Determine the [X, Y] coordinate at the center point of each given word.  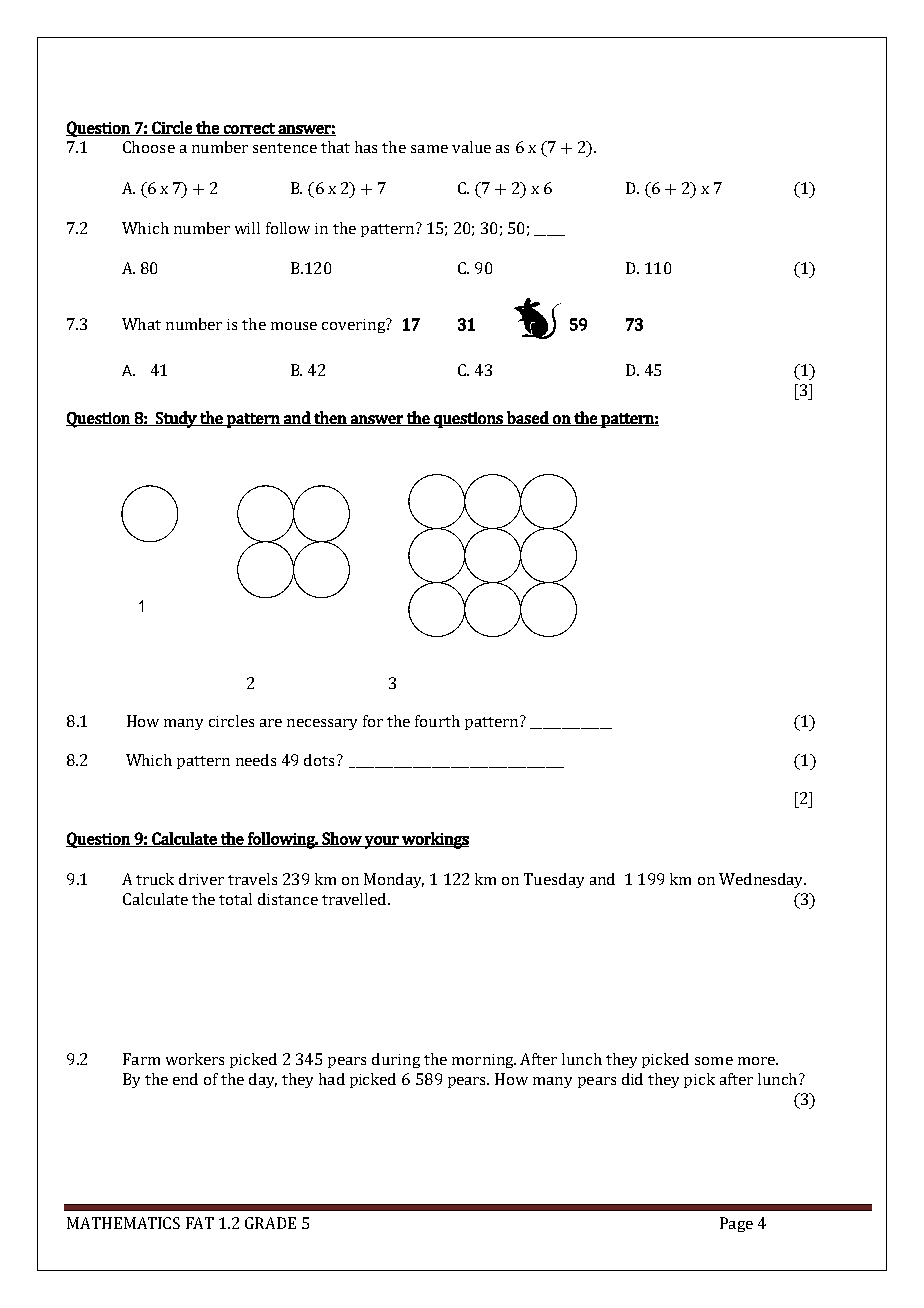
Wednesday [762, 880]
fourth [437, 721]
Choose [149, 147]
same [429, 149]
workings [434, 840]
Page [736, 1224]
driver [201, 879]
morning [484, 1061]
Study [176, 419]
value [471, 147]
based [528, 418]
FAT [200, 1223]
